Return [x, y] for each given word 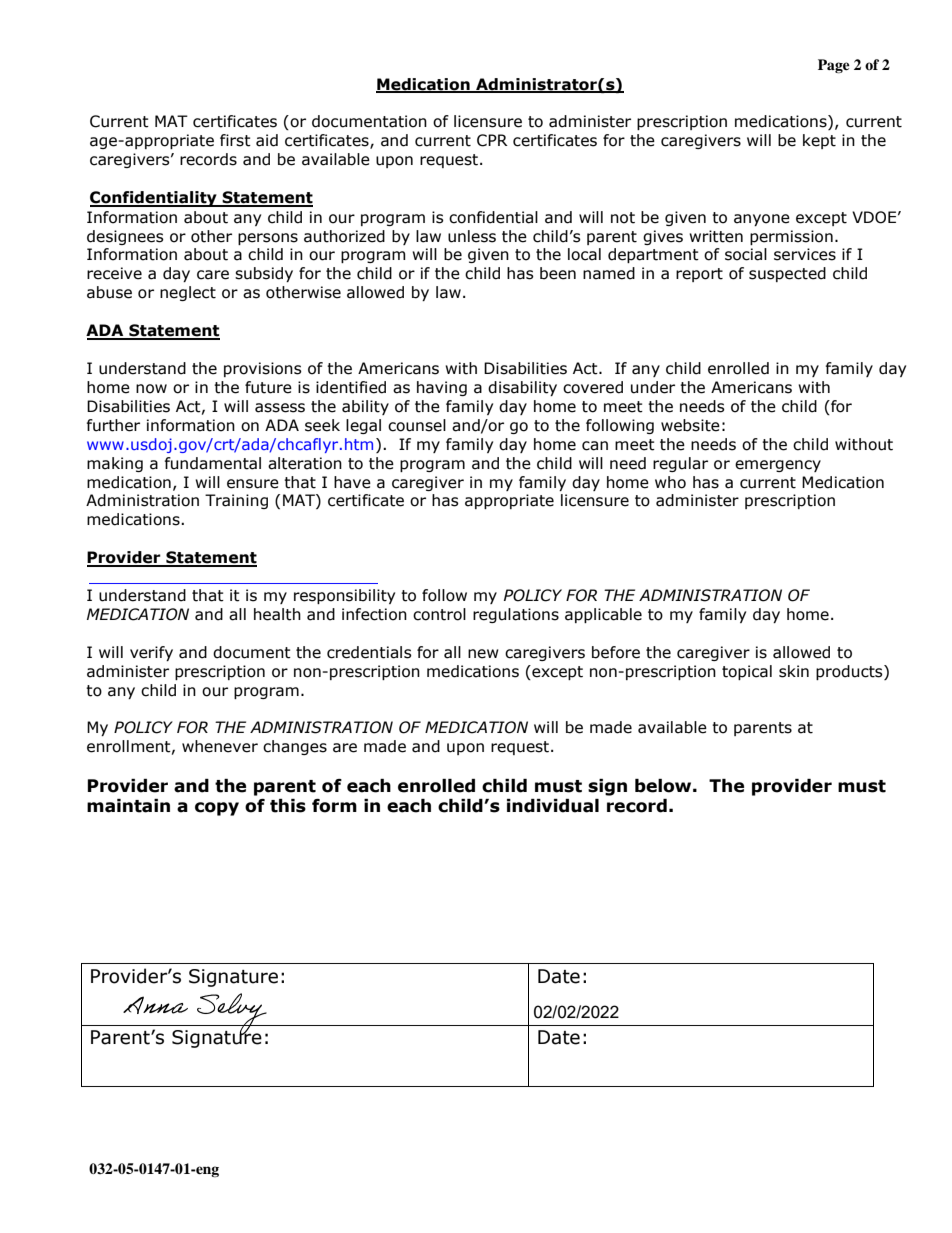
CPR [492, 140]
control [439, 614]
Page [834, 66]
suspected [787, 274]
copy [217, 809]
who [670, 482]
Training [236, 501]
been [558, 273]
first [235, 140]
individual [553, 806]
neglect [188, 293]
